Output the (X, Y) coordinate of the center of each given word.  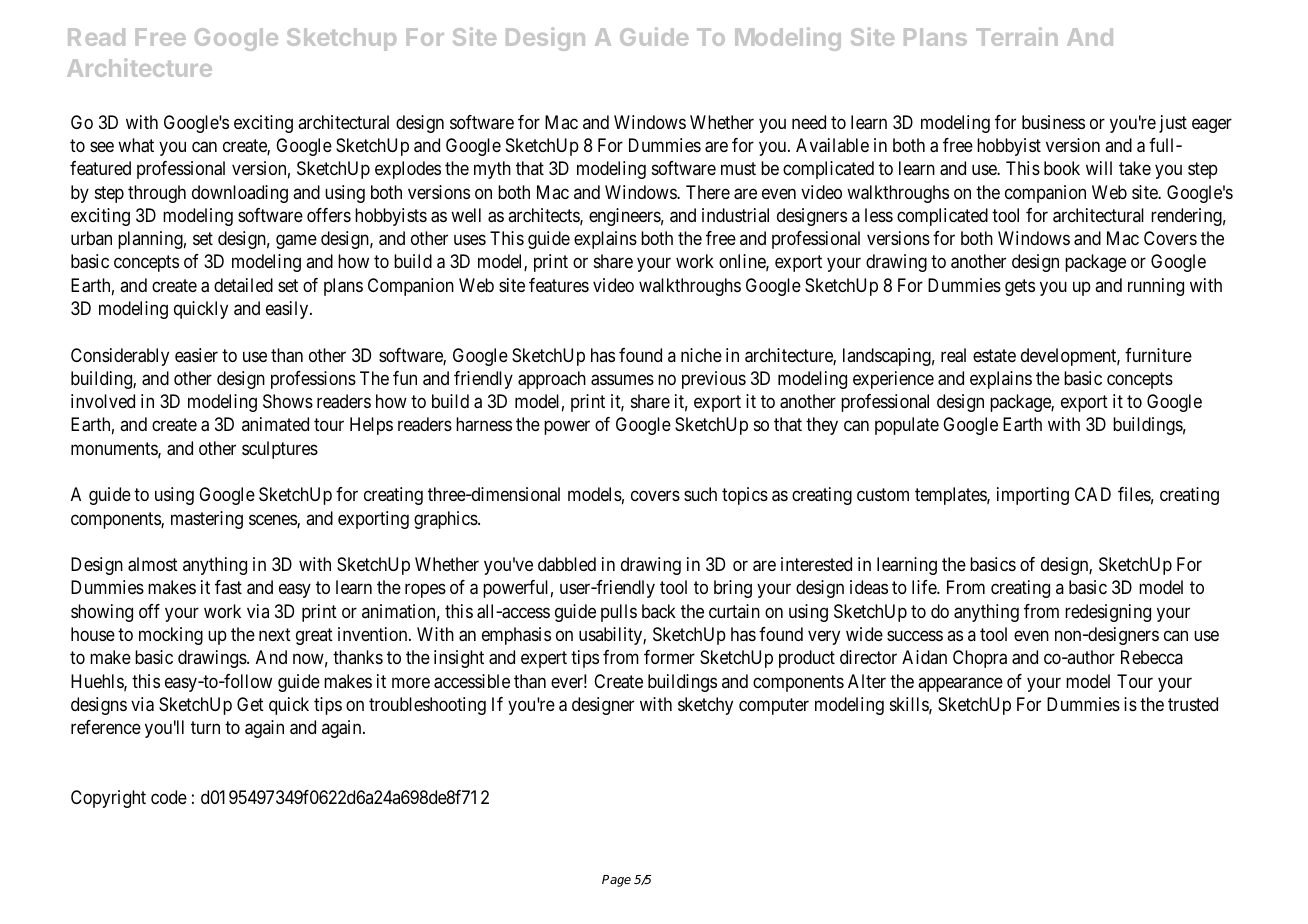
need (809, 122)
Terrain (1017, 36)
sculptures (280, 450)
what (136, 145)
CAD (1093, 494)
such (700, 494)
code (169, 797)
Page (616, 881)
